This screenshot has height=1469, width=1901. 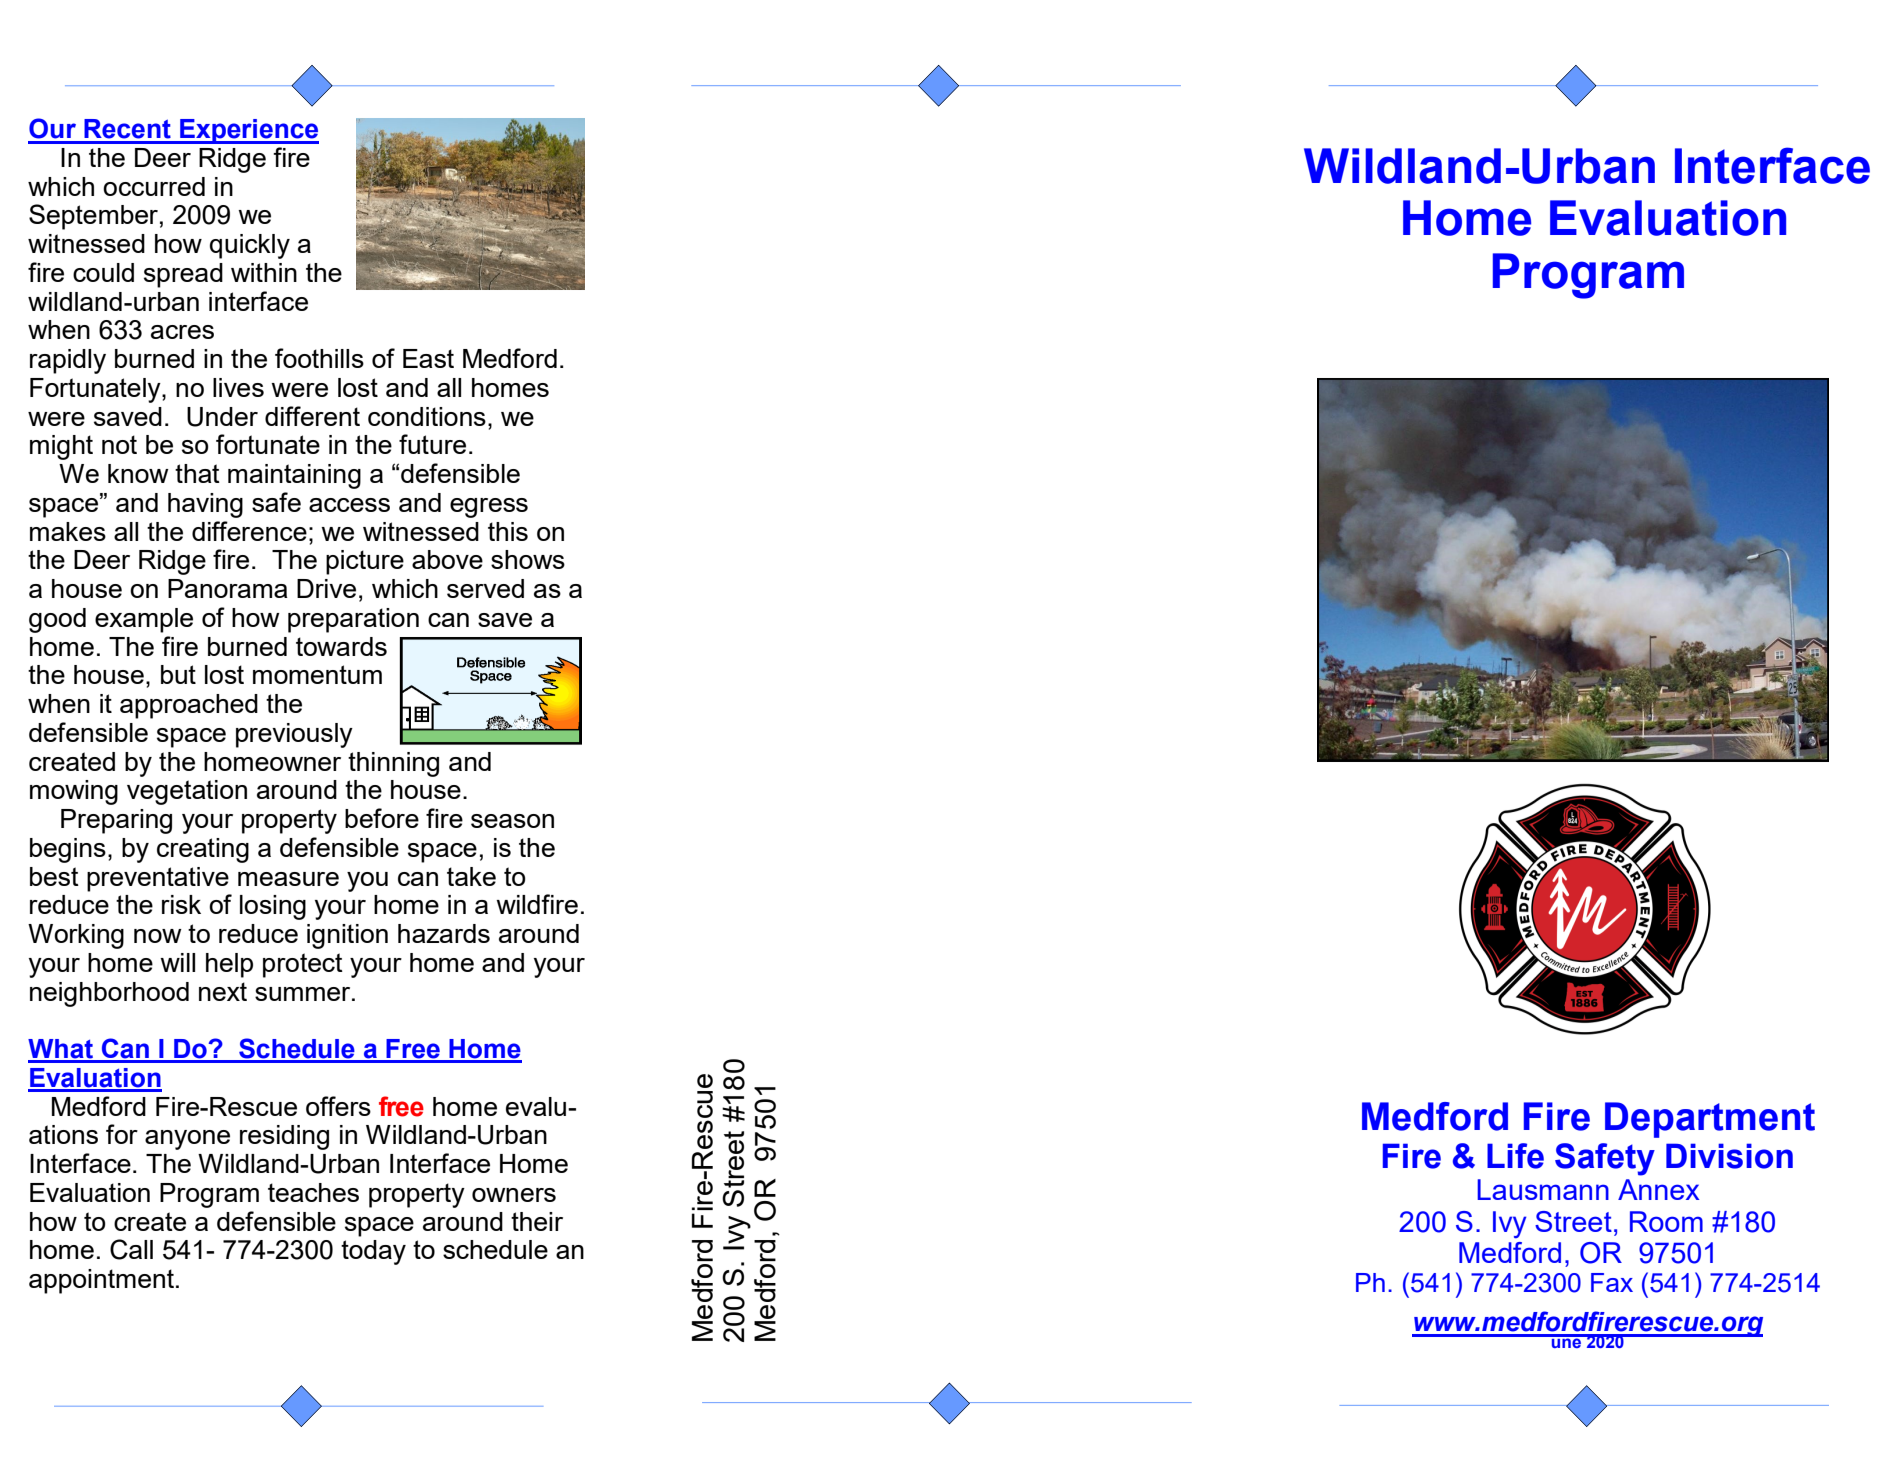 What do you see at coordinates (222, 417) in the screenshot?
I see `Under` at bounding box center [222, 417].
